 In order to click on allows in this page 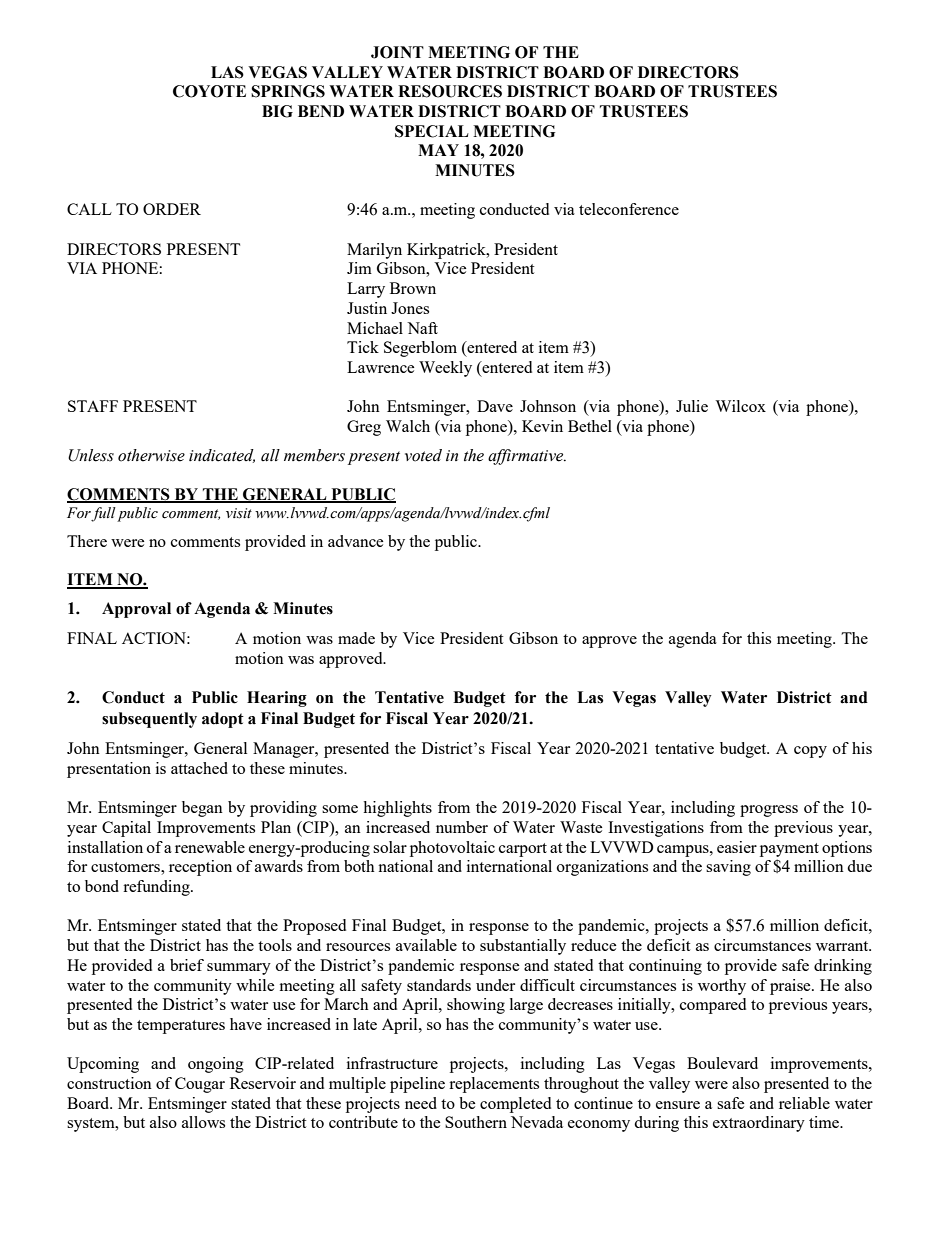, I will do `click(203, 1122)`.
